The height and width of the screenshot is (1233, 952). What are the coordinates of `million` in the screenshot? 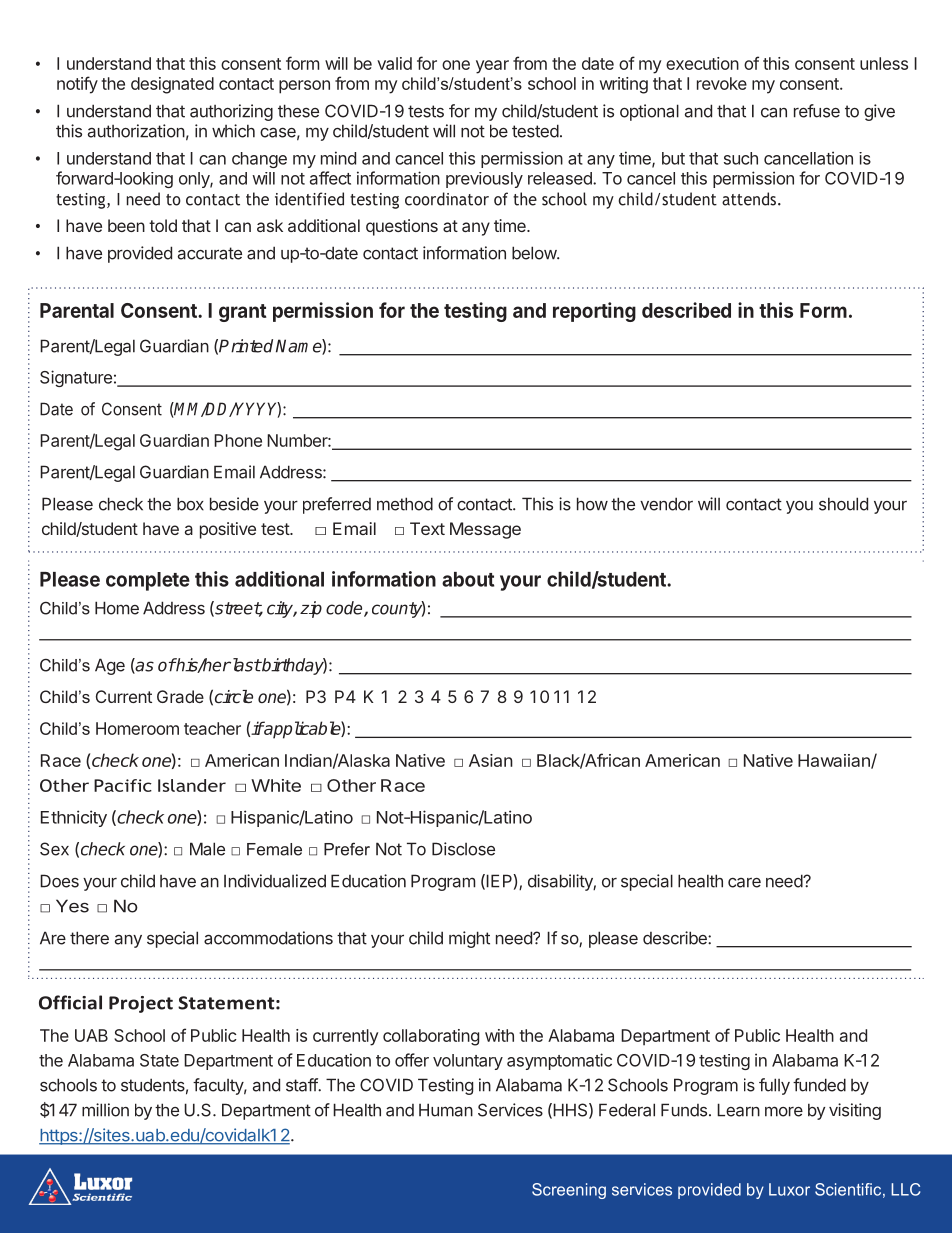 It's located at (105, 1110).
